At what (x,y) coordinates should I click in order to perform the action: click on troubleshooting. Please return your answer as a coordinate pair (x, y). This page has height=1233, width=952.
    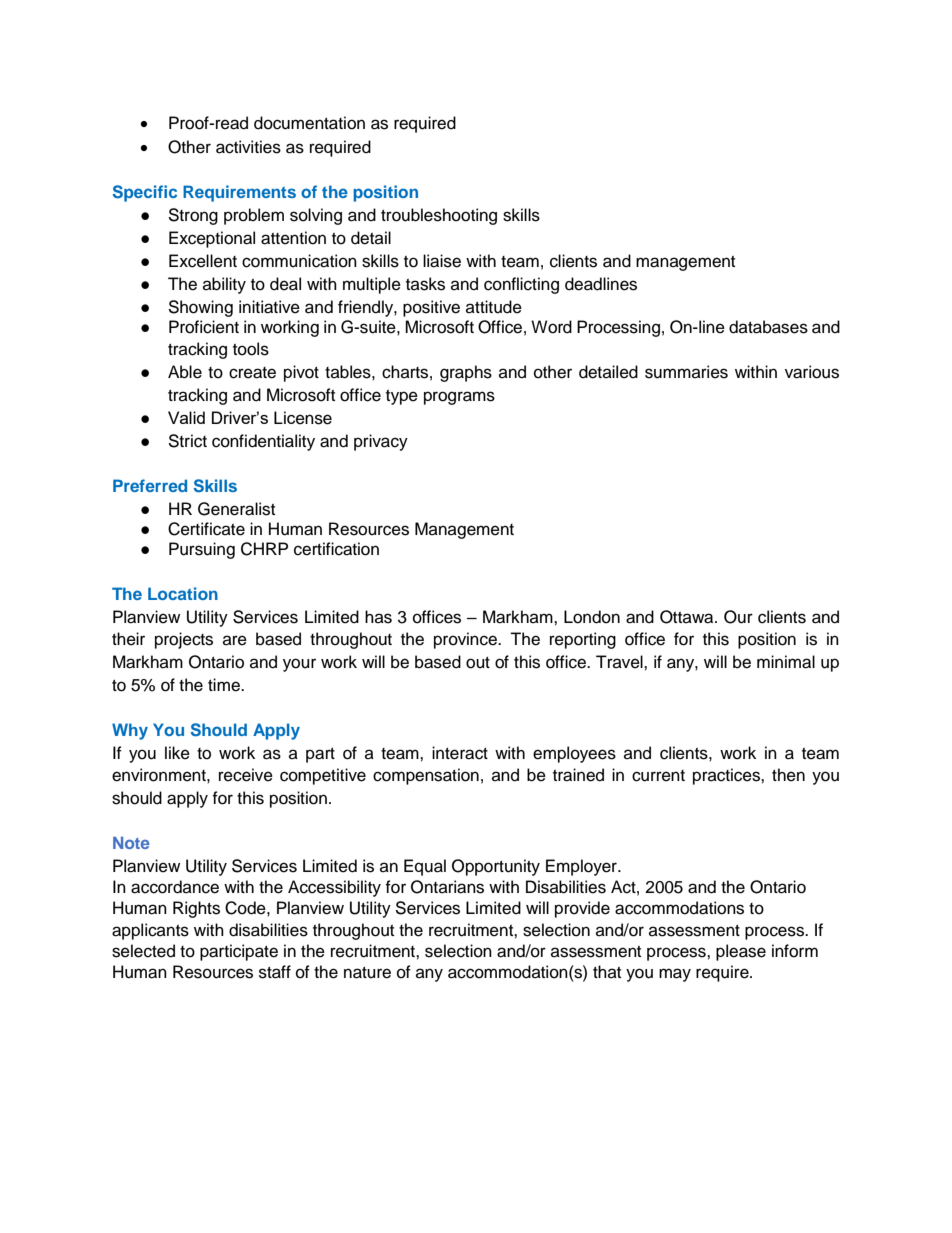
    Looking at the image, I should click on (439, 216).
